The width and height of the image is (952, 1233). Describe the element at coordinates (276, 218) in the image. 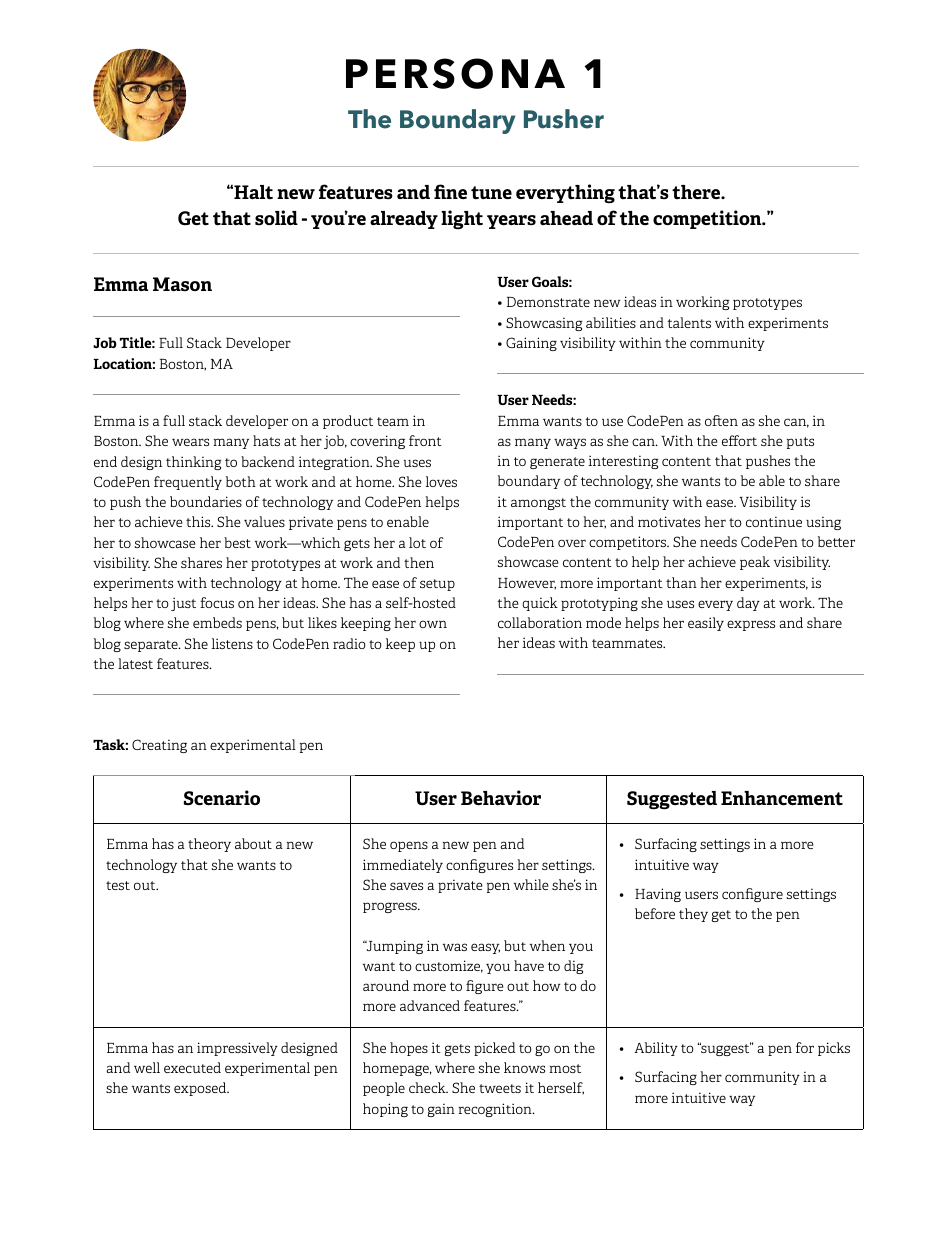

I see `solid` at that location.
